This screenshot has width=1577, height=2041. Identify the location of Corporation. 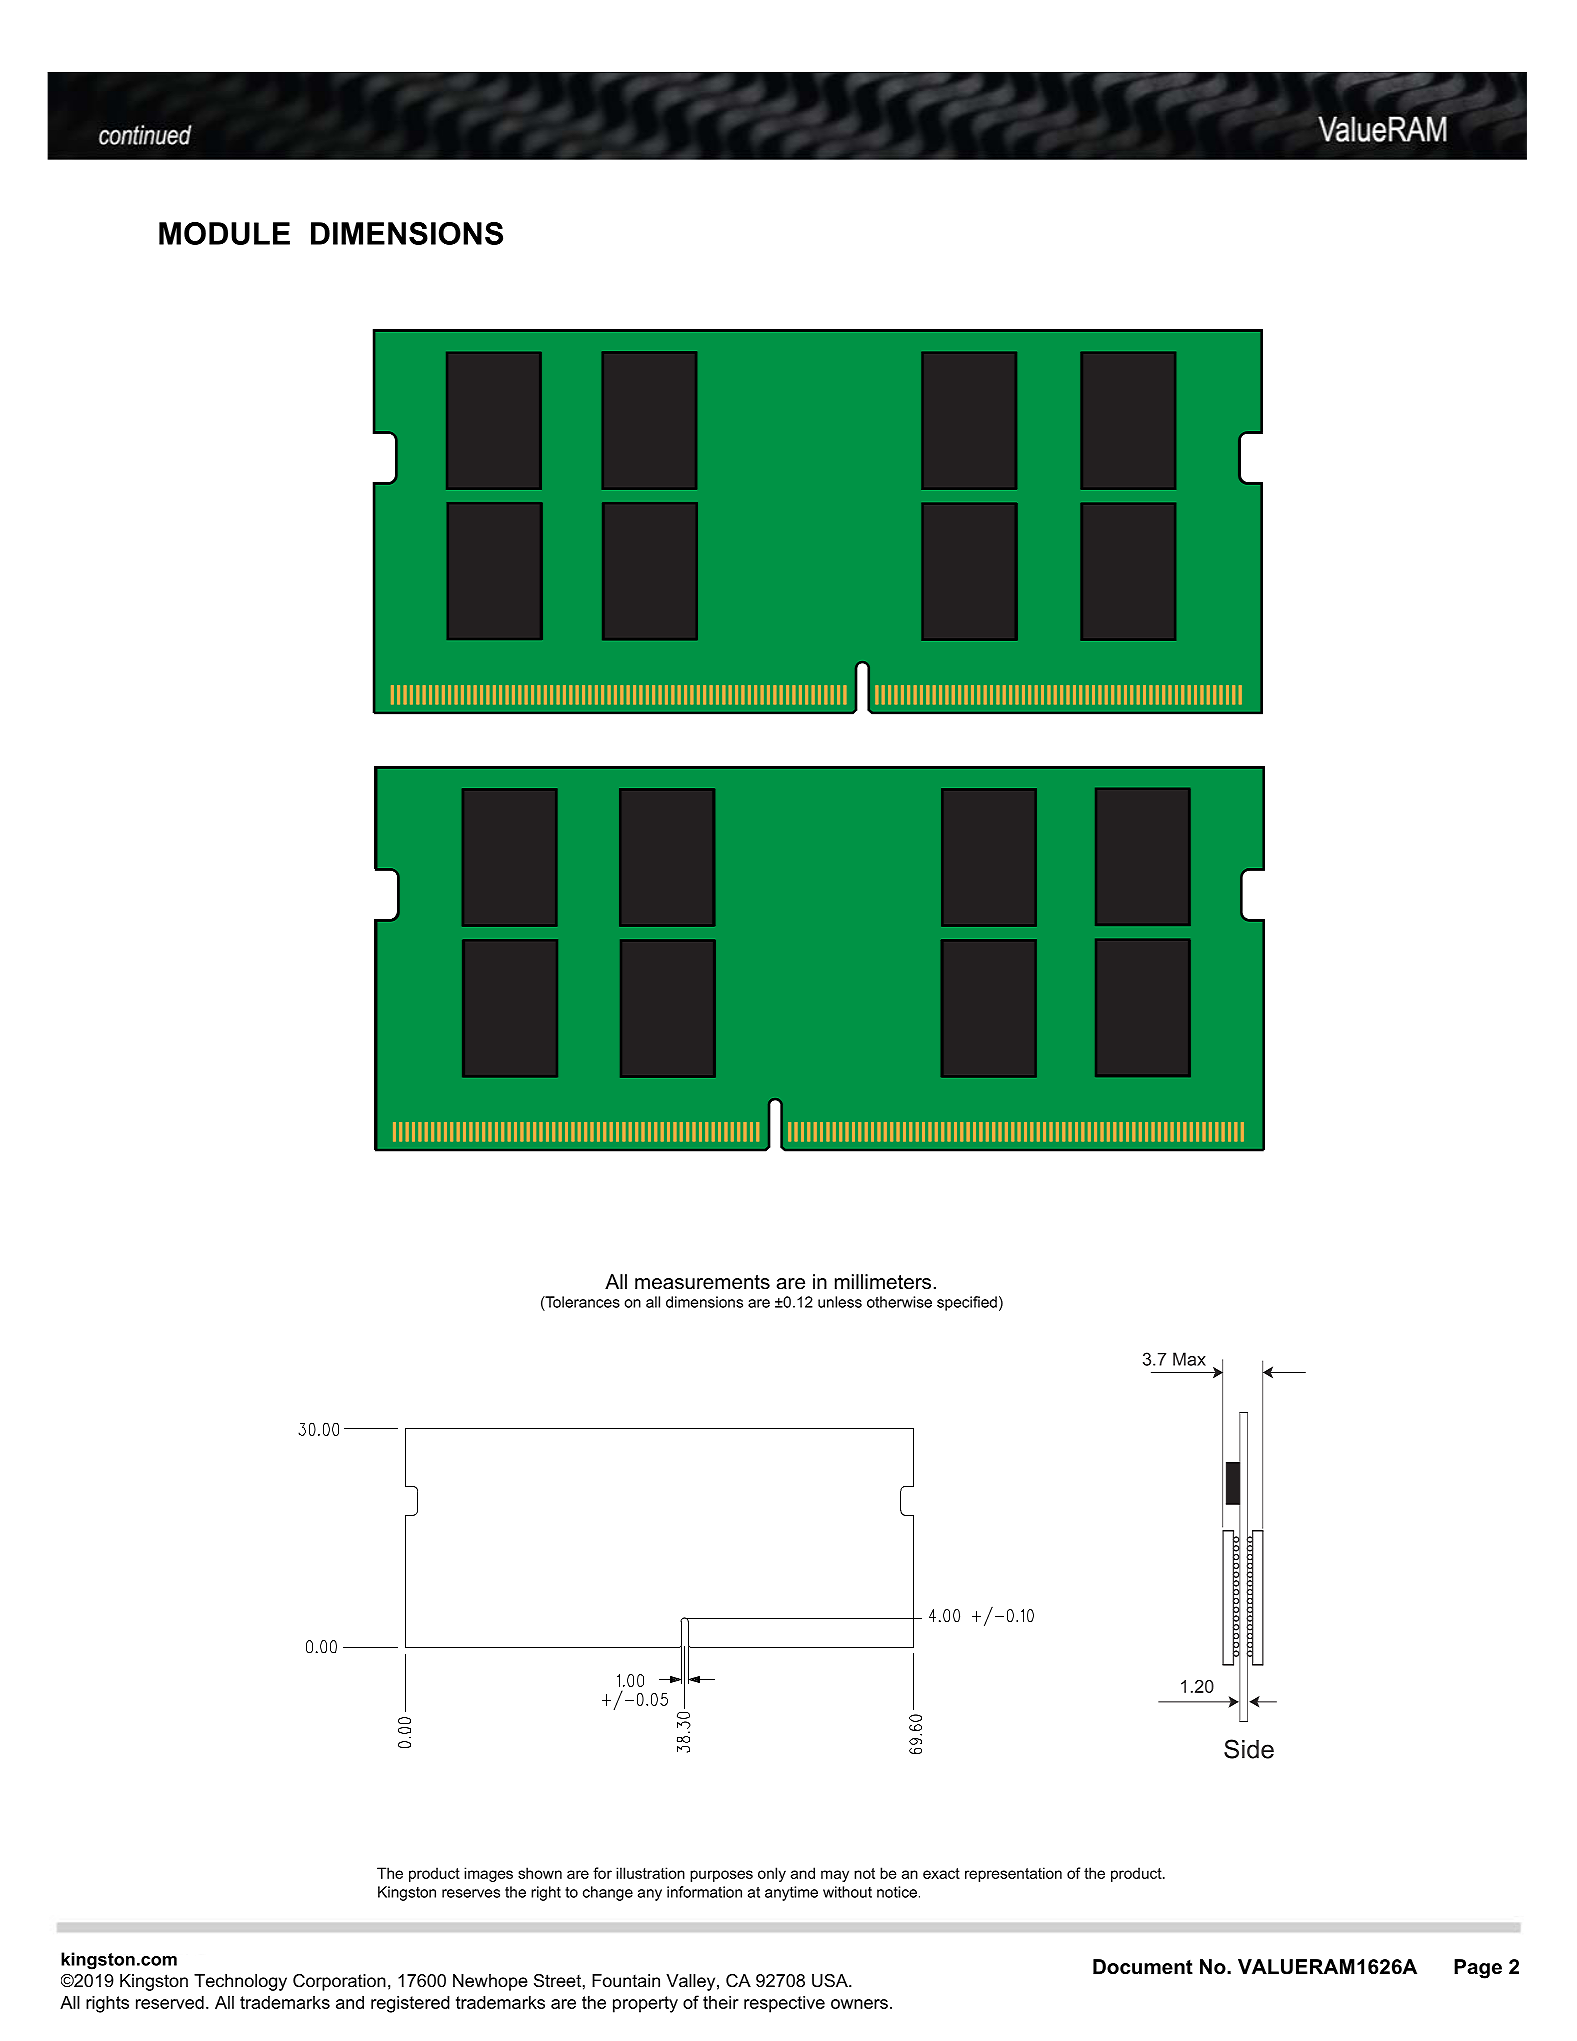
(339, 1982).
